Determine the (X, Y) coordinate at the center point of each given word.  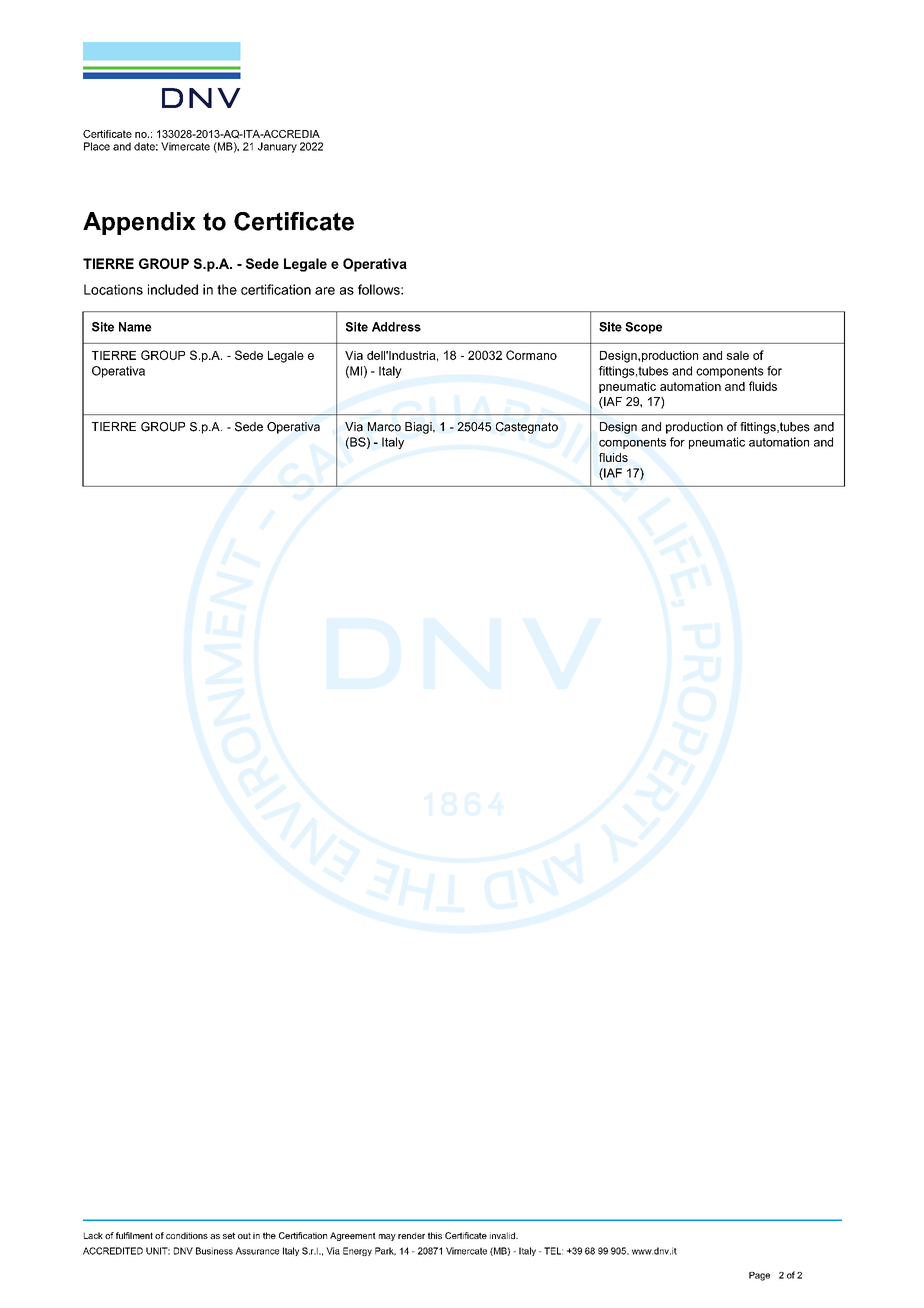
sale (738, 355)
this (435, 1235)
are (325, 291)
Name (135, 327)
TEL (553, 1251)
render (411, 1235)
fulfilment (134, 1235)
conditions (187, 1235)
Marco (384, 427)
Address (396, 327)
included (173, 289)
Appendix (139, 223)
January (277, 147)
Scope (643, 328)
